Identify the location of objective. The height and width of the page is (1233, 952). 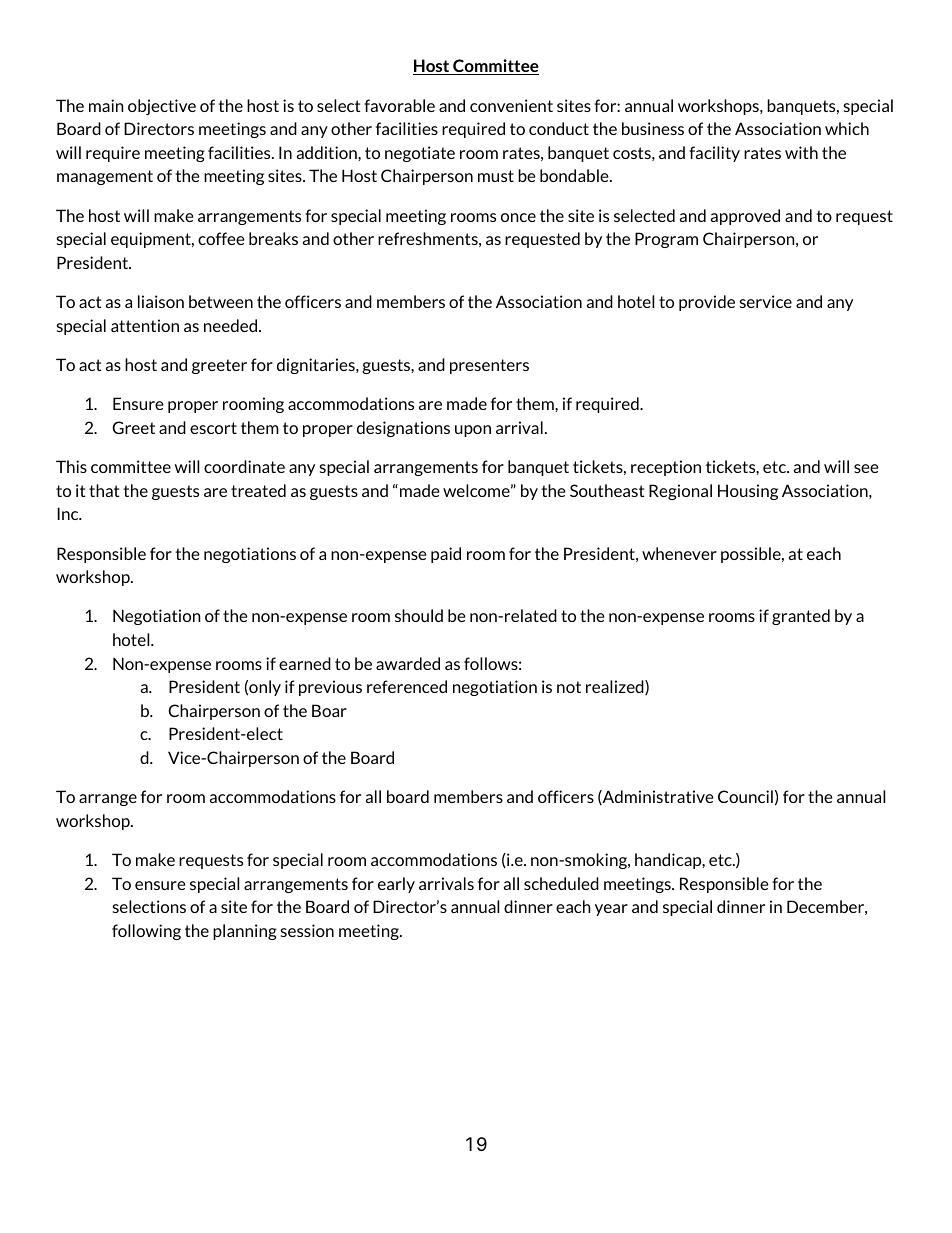
(162, 107).
